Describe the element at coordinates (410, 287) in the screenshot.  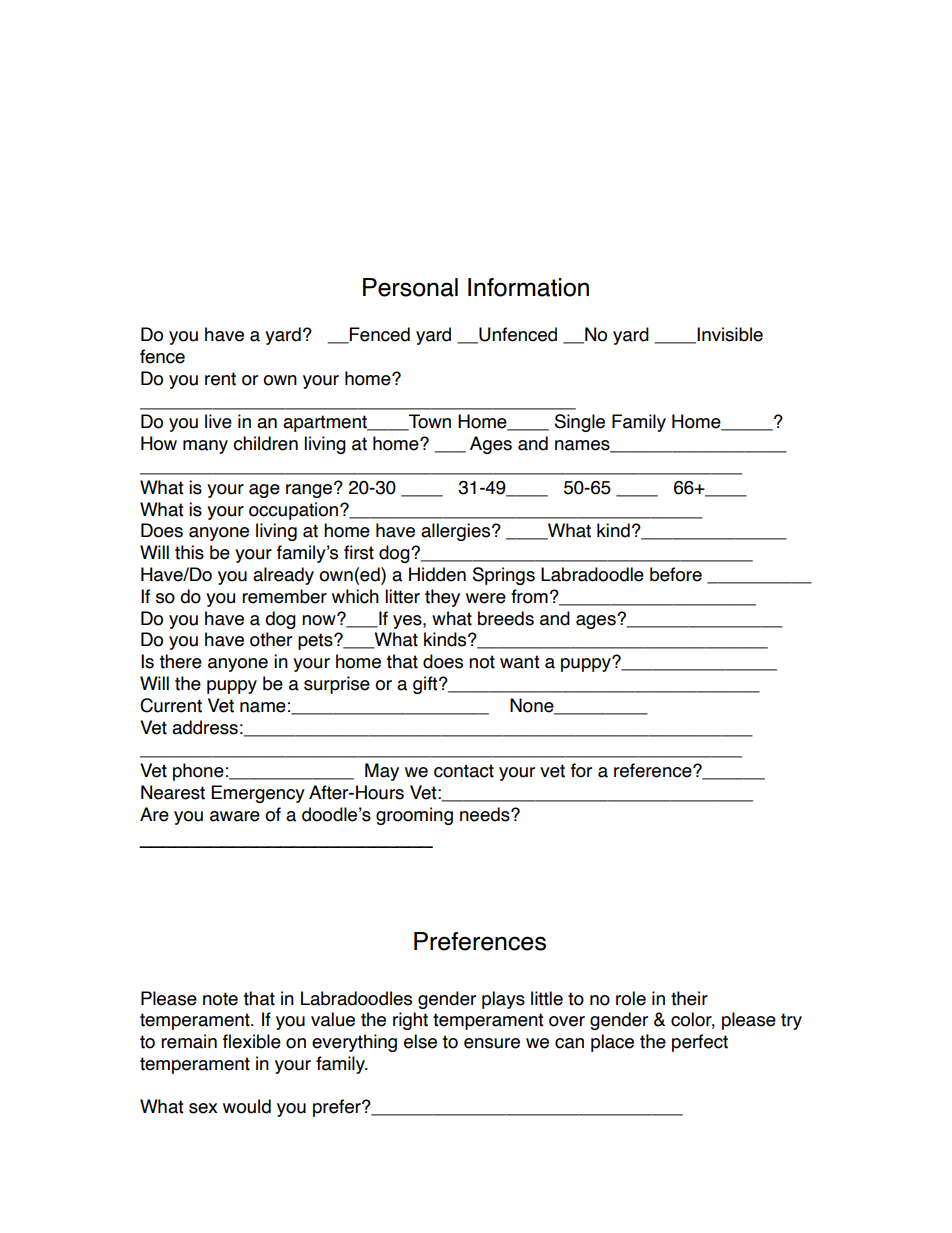
I see `Personal` at that location.
